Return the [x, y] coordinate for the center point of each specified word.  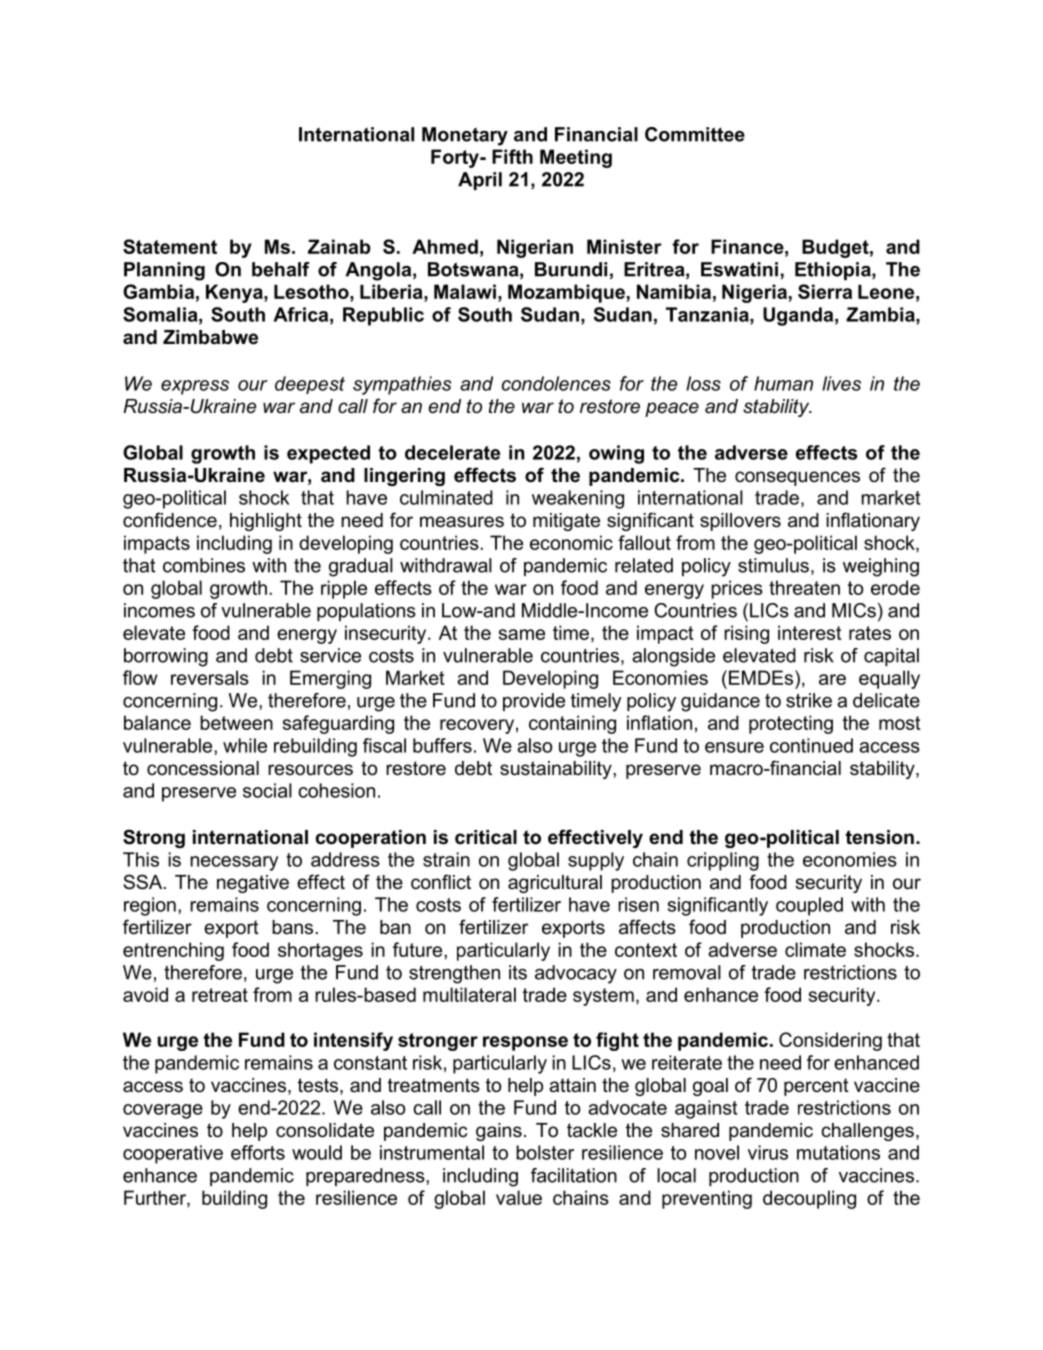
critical [486, 837]
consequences [797, 478]
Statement [170, 246]
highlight [266, 522]
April [480, 181]
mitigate [566, 522]
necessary [234, 863]
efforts [258, 1152]
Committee [695, 134]
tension [879, 837]
